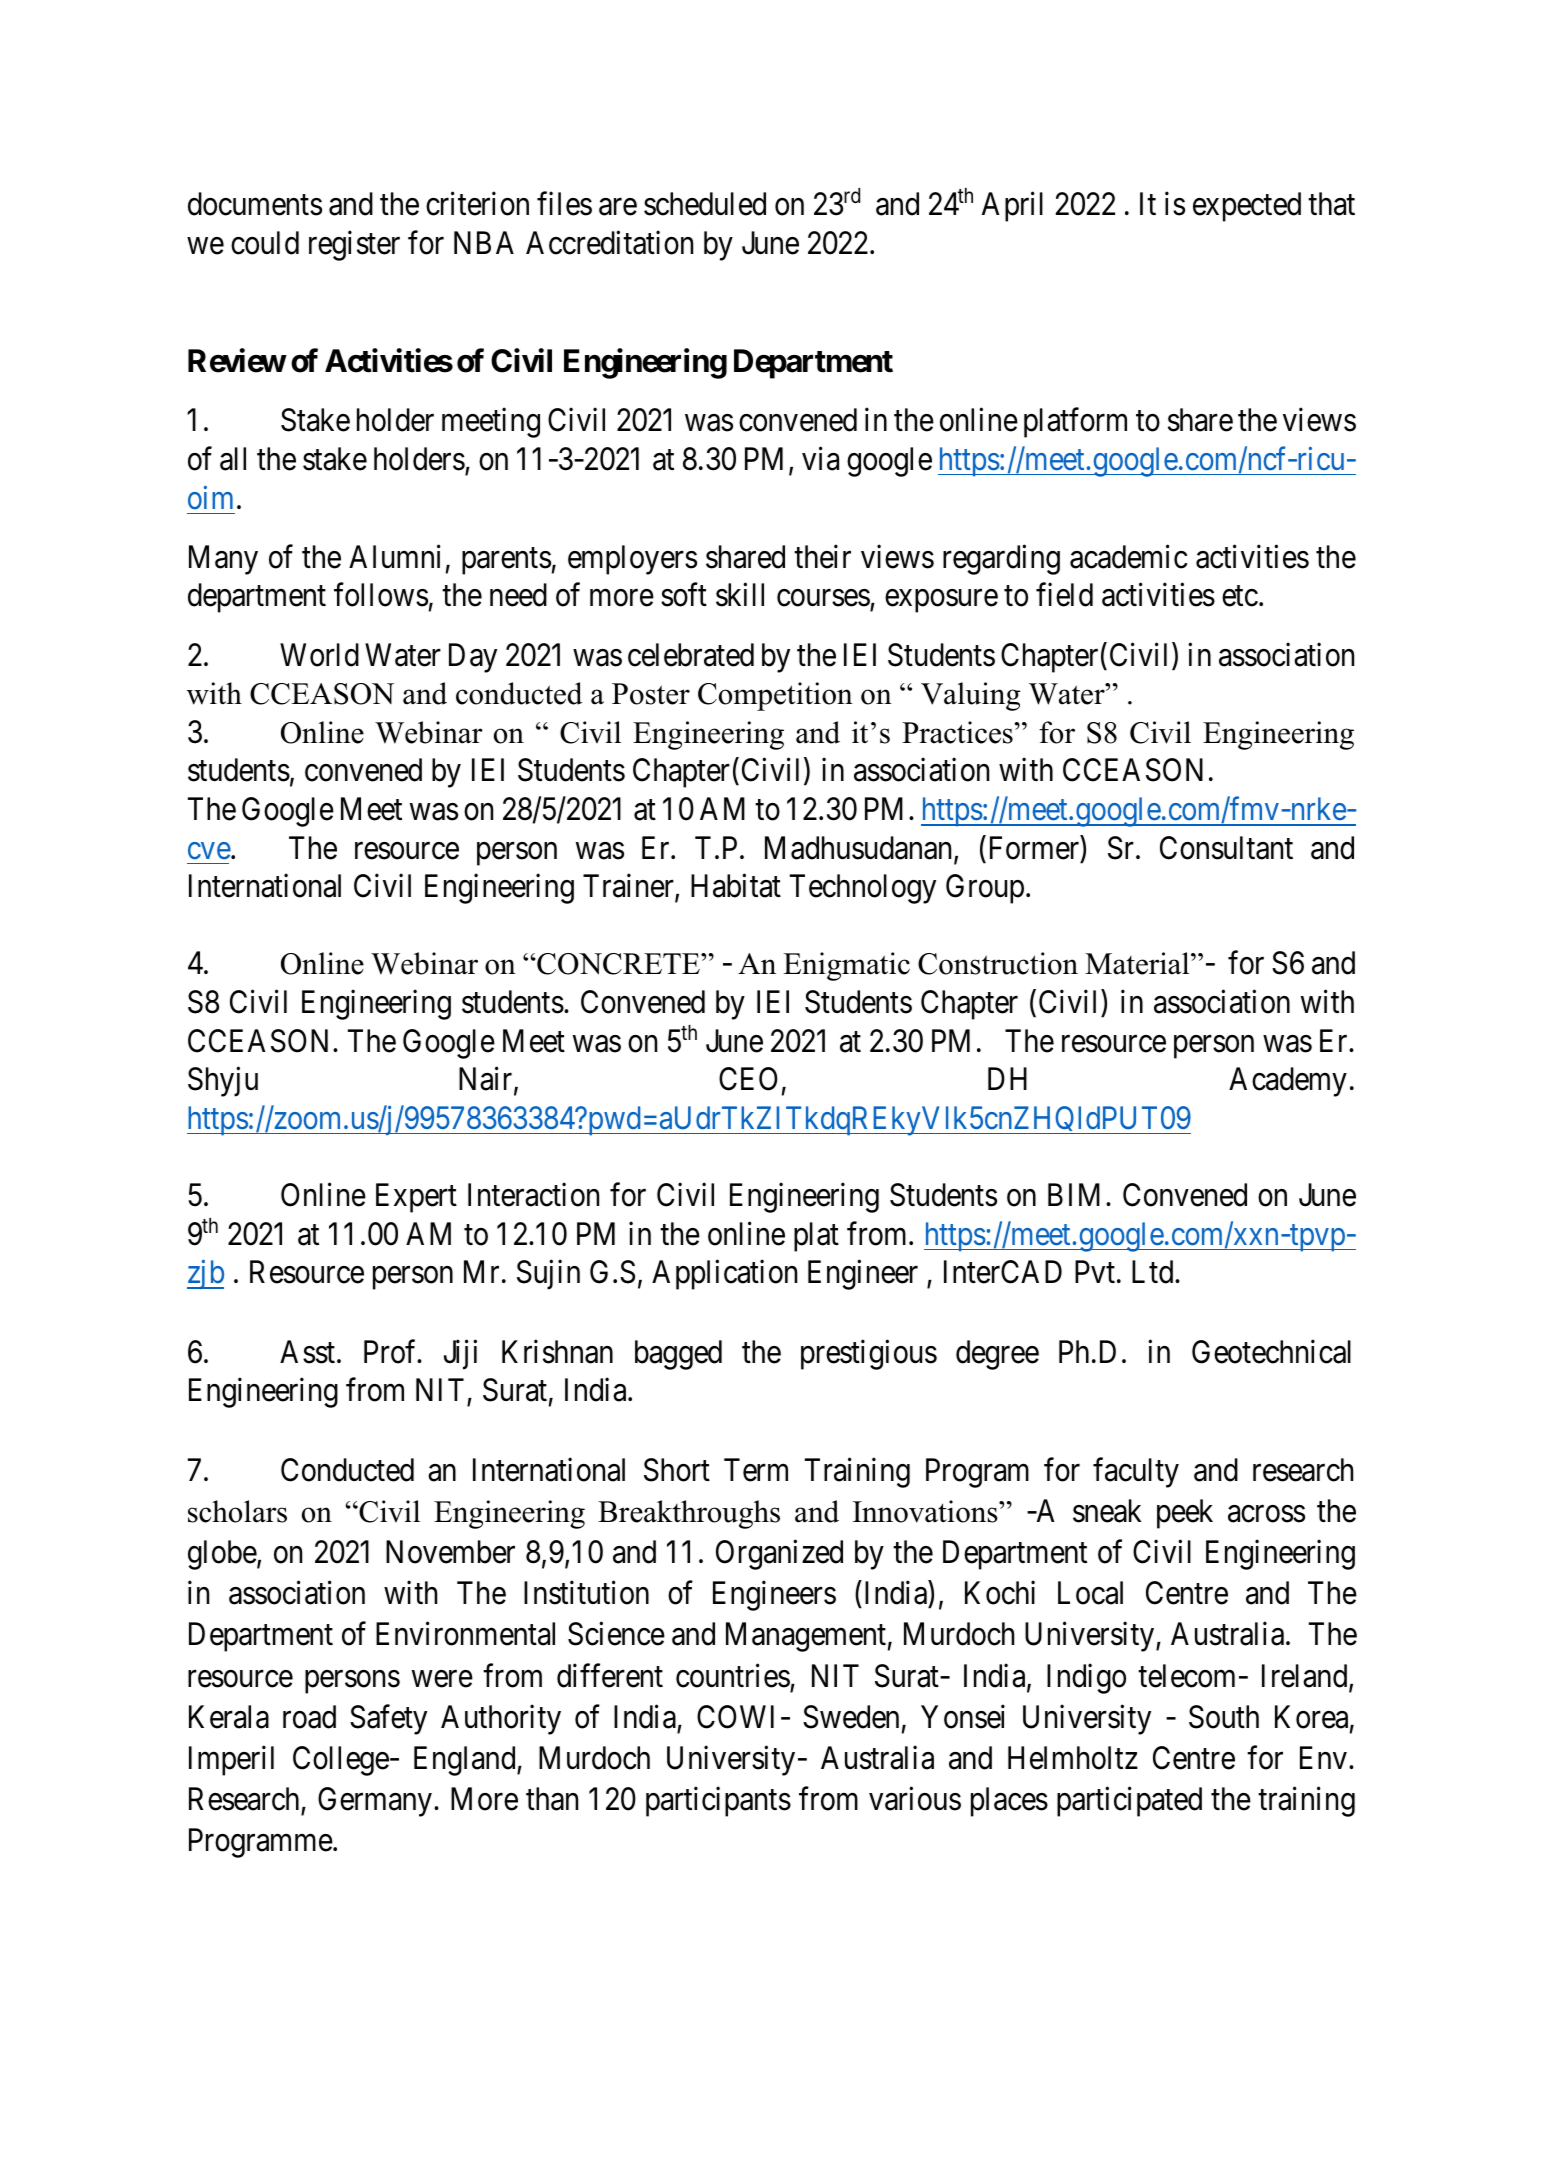 The height and width of the screenshot is (2181, 1542). What do you see at coordinates (1288, 1082) in the screenshot?
I see `Academy` at bounding box center [1288, 1082].
